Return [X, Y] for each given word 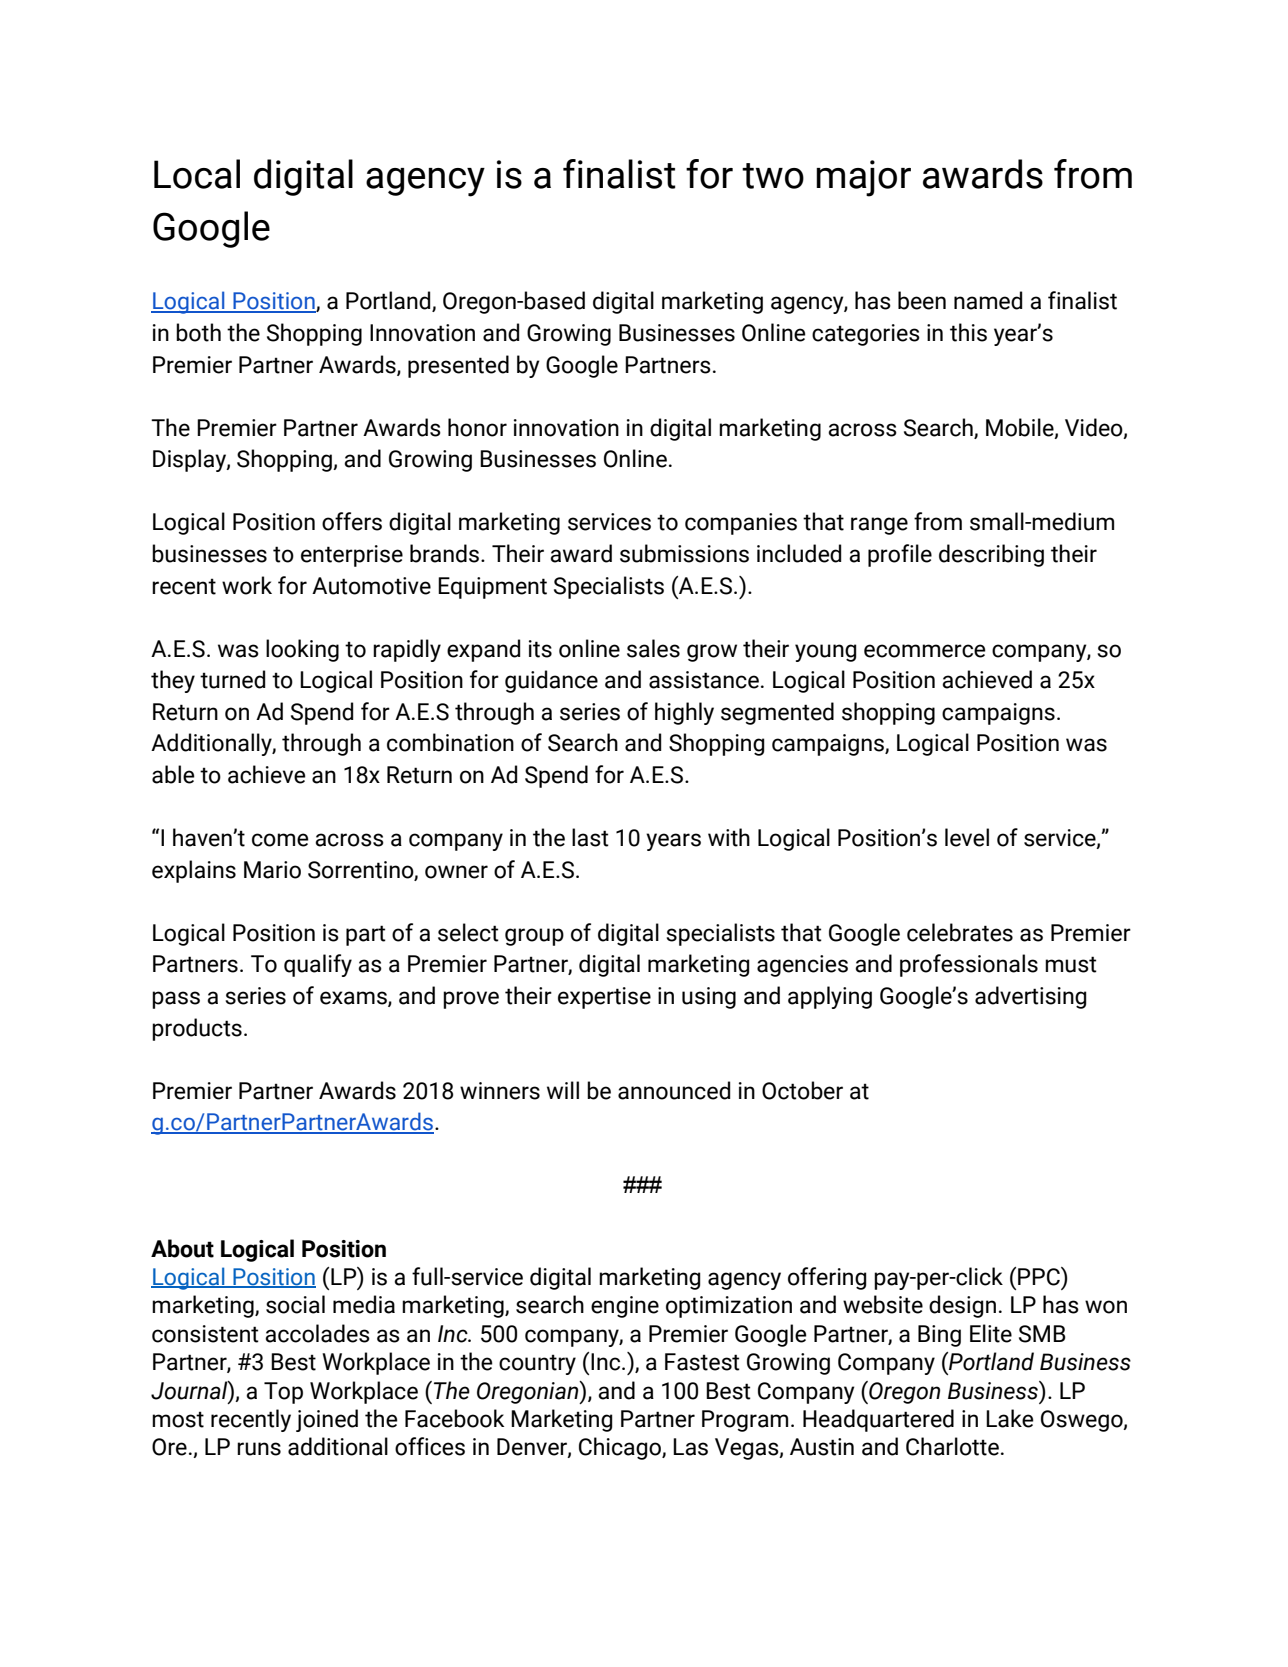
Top [283, 1393]
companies [741, 524]
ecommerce [925, 651]
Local [197, 174]
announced [674, 1090]
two [773, 176]
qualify [318, 965]
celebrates [960, 932]
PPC [1040, 1276]
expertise [604, 998]
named [988, 300]
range [879, 526]
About [182, 1248]
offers [352, 521]
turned [232, 679]
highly [684, 713]
